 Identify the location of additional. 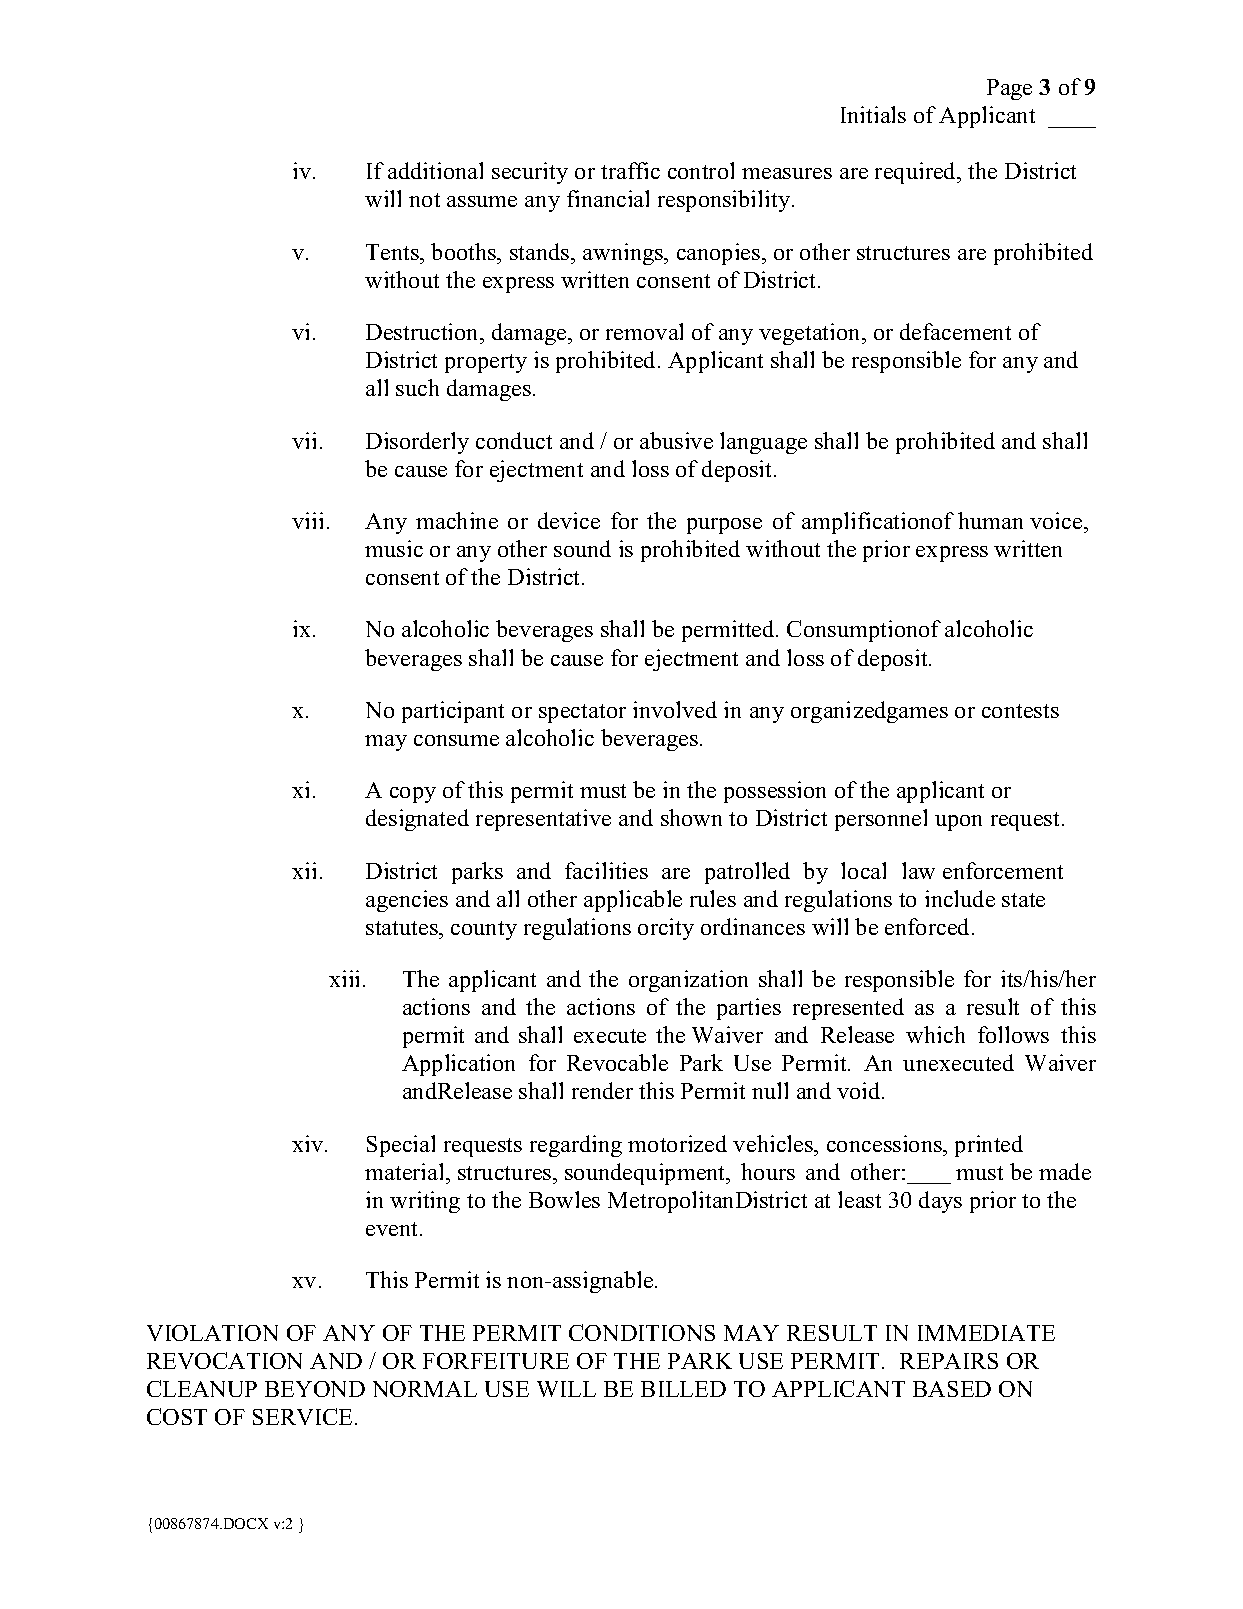
(435, 170).
